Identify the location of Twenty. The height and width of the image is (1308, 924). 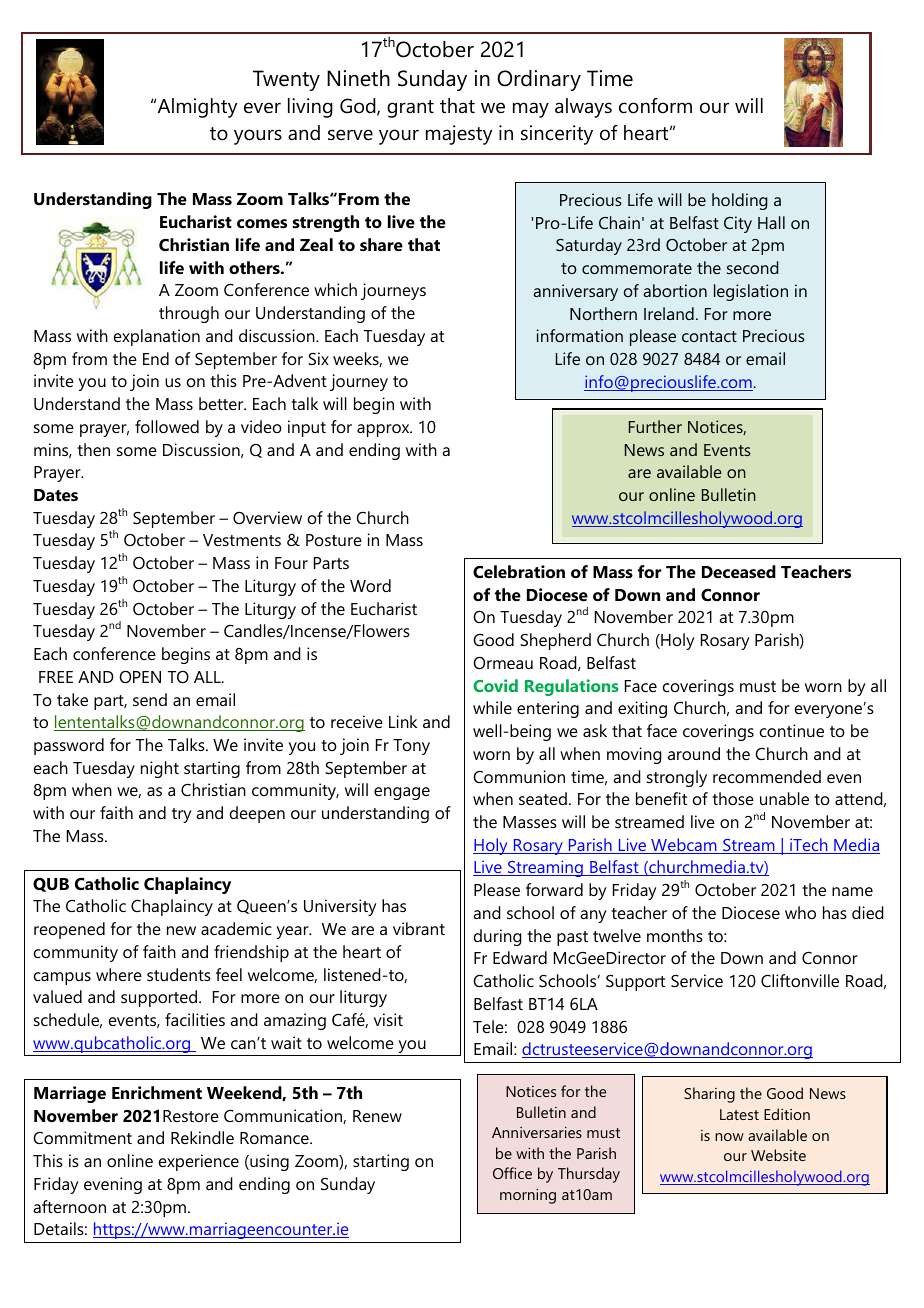
(286, 80).
